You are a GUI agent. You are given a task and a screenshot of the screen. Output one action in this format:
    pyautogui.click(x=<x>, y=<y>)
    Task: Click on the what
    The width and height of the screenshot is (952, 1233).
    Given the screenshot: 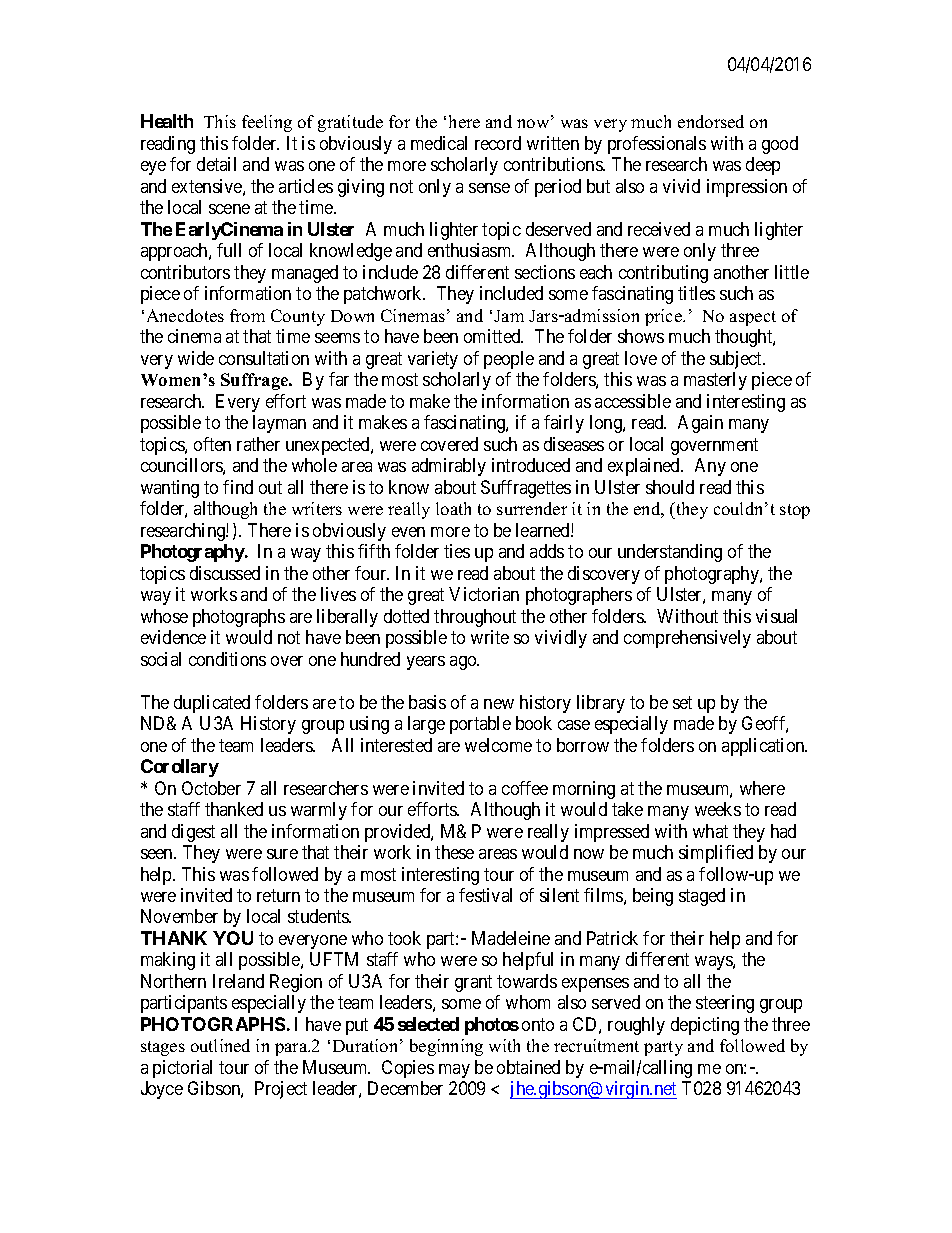 What is the action you would take?
    pyautogui.click(x=710, y=831)
